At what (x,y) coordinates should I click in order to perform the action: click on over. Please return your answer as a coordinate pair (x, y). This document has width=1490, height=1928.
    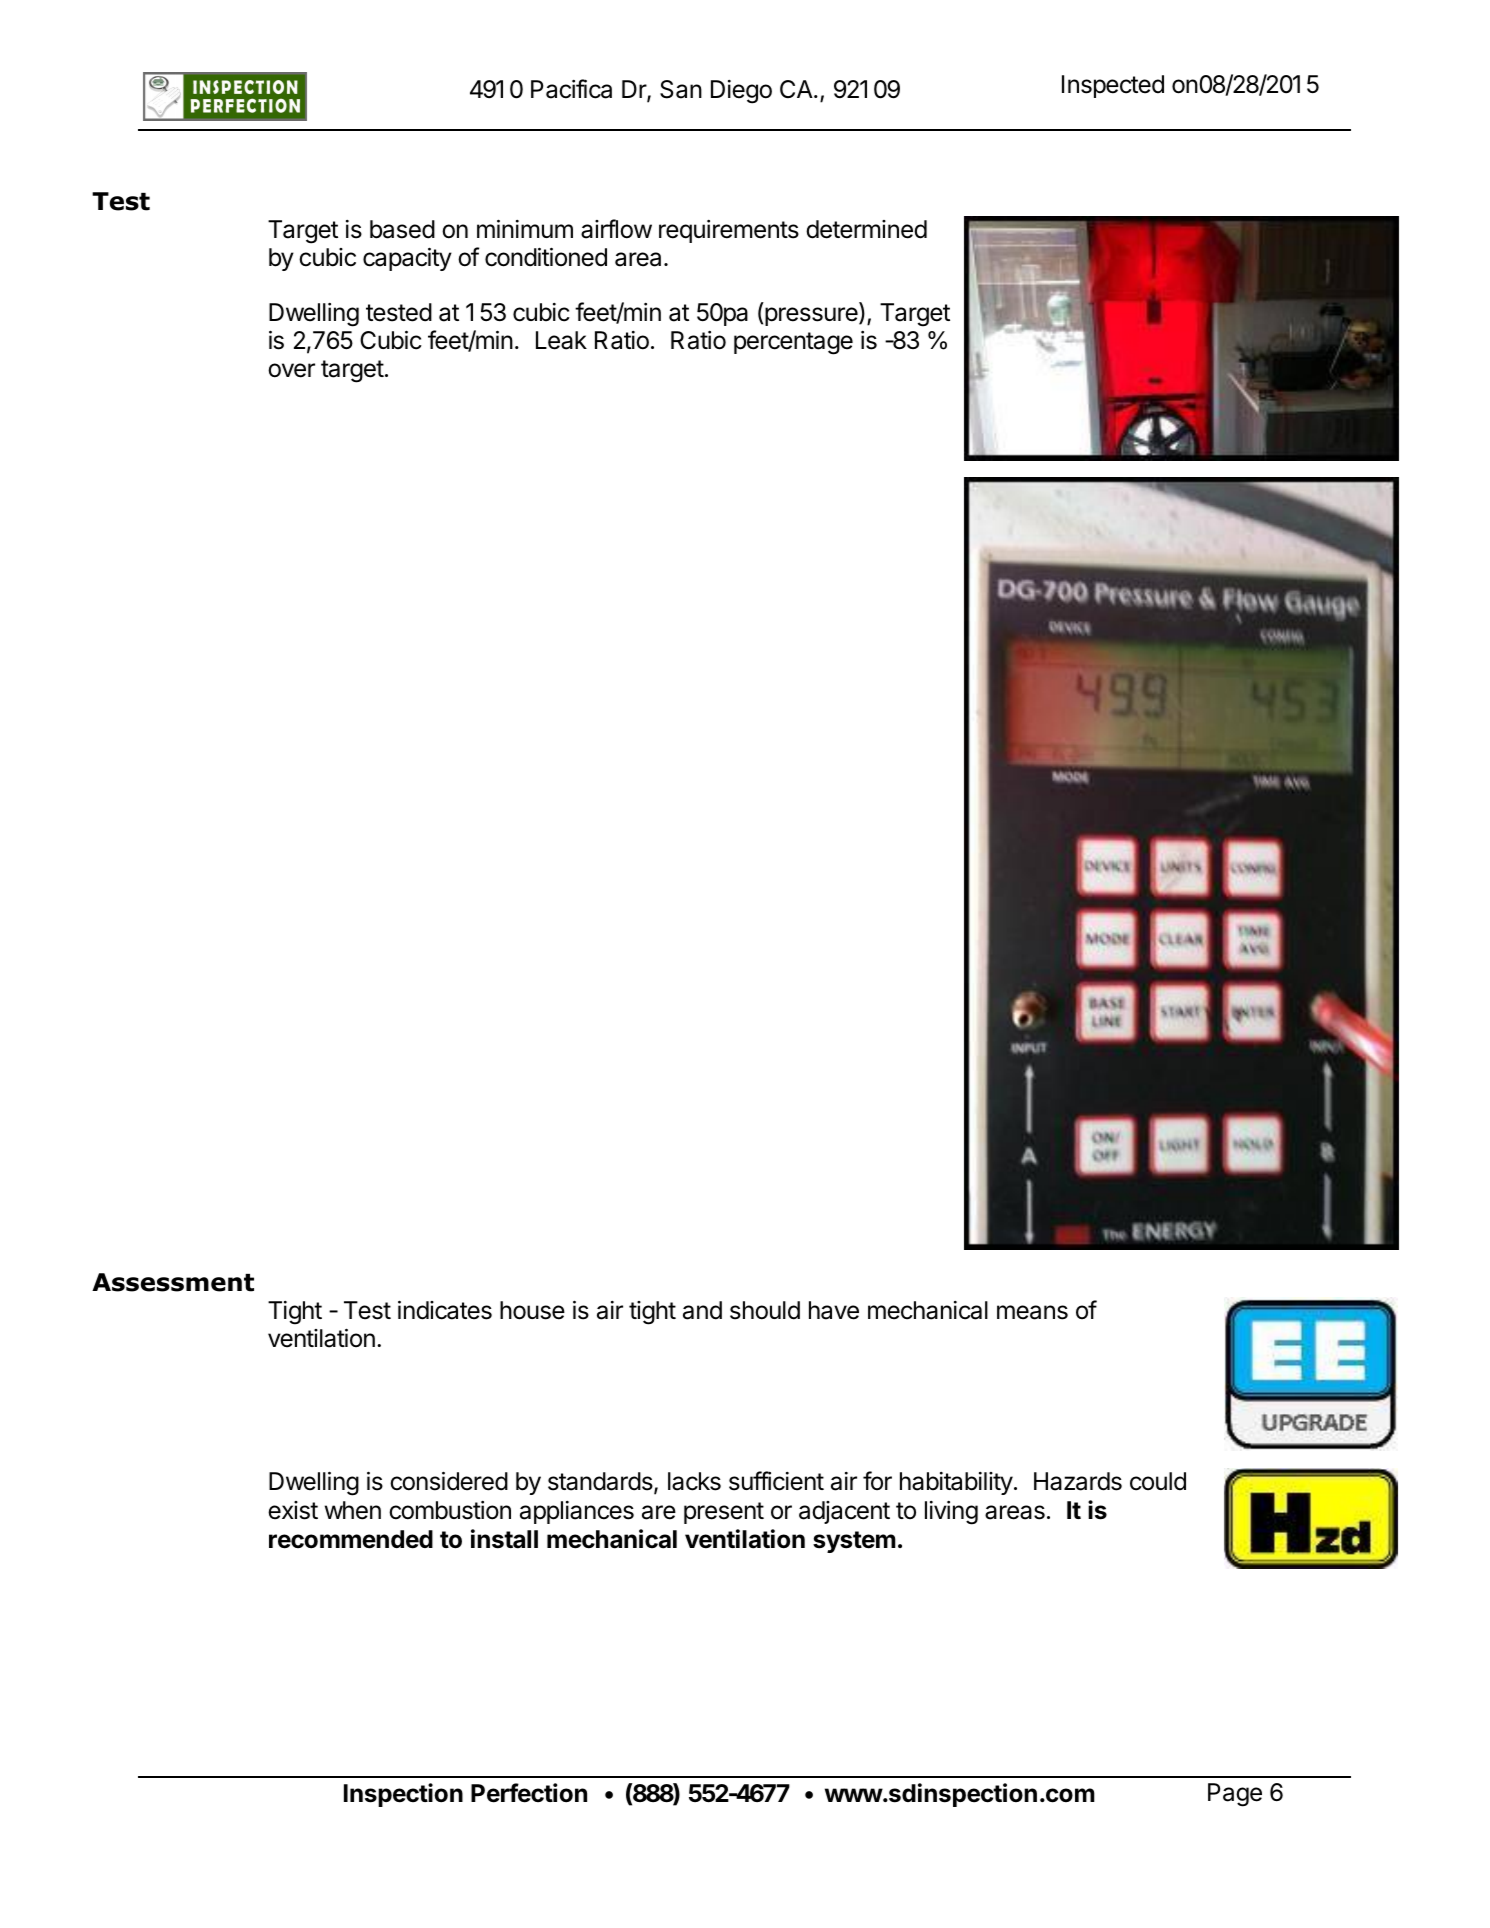
    Looking at the image, I should click on (291, 370).
